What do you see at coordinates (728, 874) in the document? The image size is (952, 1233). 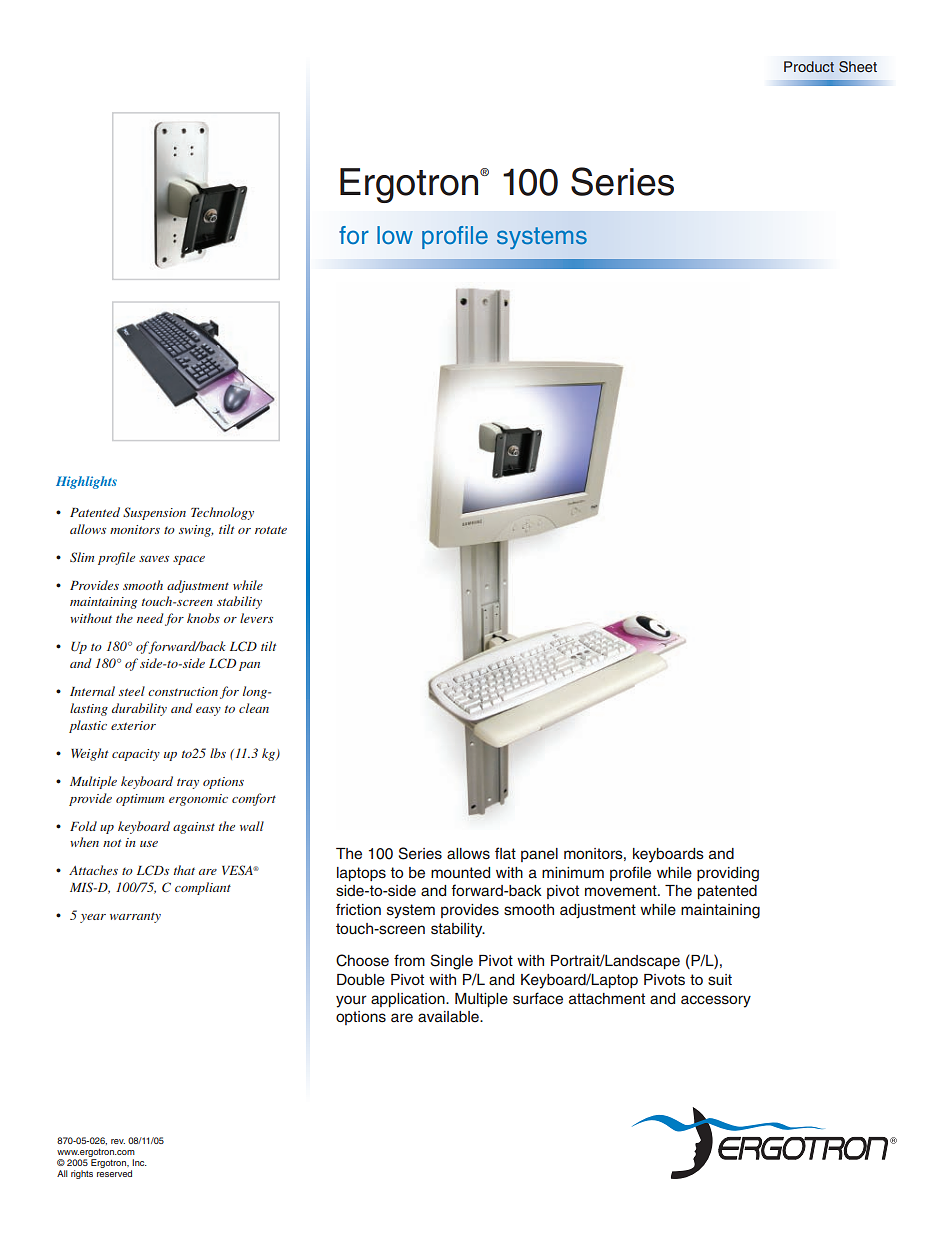 I see `providing` at bounding box center [728, 874].
